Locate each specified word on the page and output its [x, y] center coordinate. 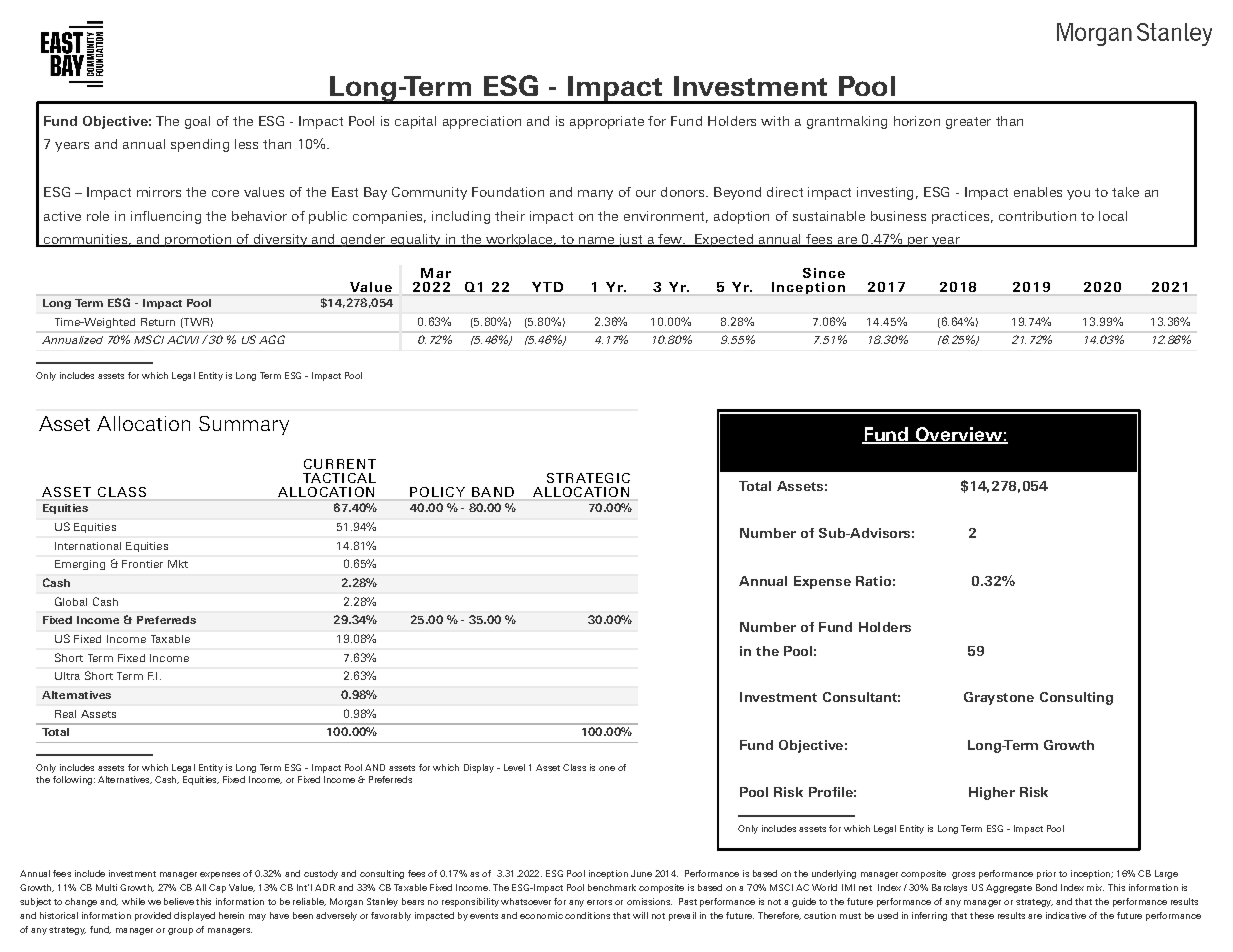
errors [599, 902]
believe [179, 901]
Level [514, 767]
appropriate [607, 122]
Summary [244, 425]
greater [968, 123]
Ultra [67, 676]
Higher [992, 793]
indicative [1066, 915]
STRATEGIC [588, 478]
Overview [958, 435]
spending [200, 145]
